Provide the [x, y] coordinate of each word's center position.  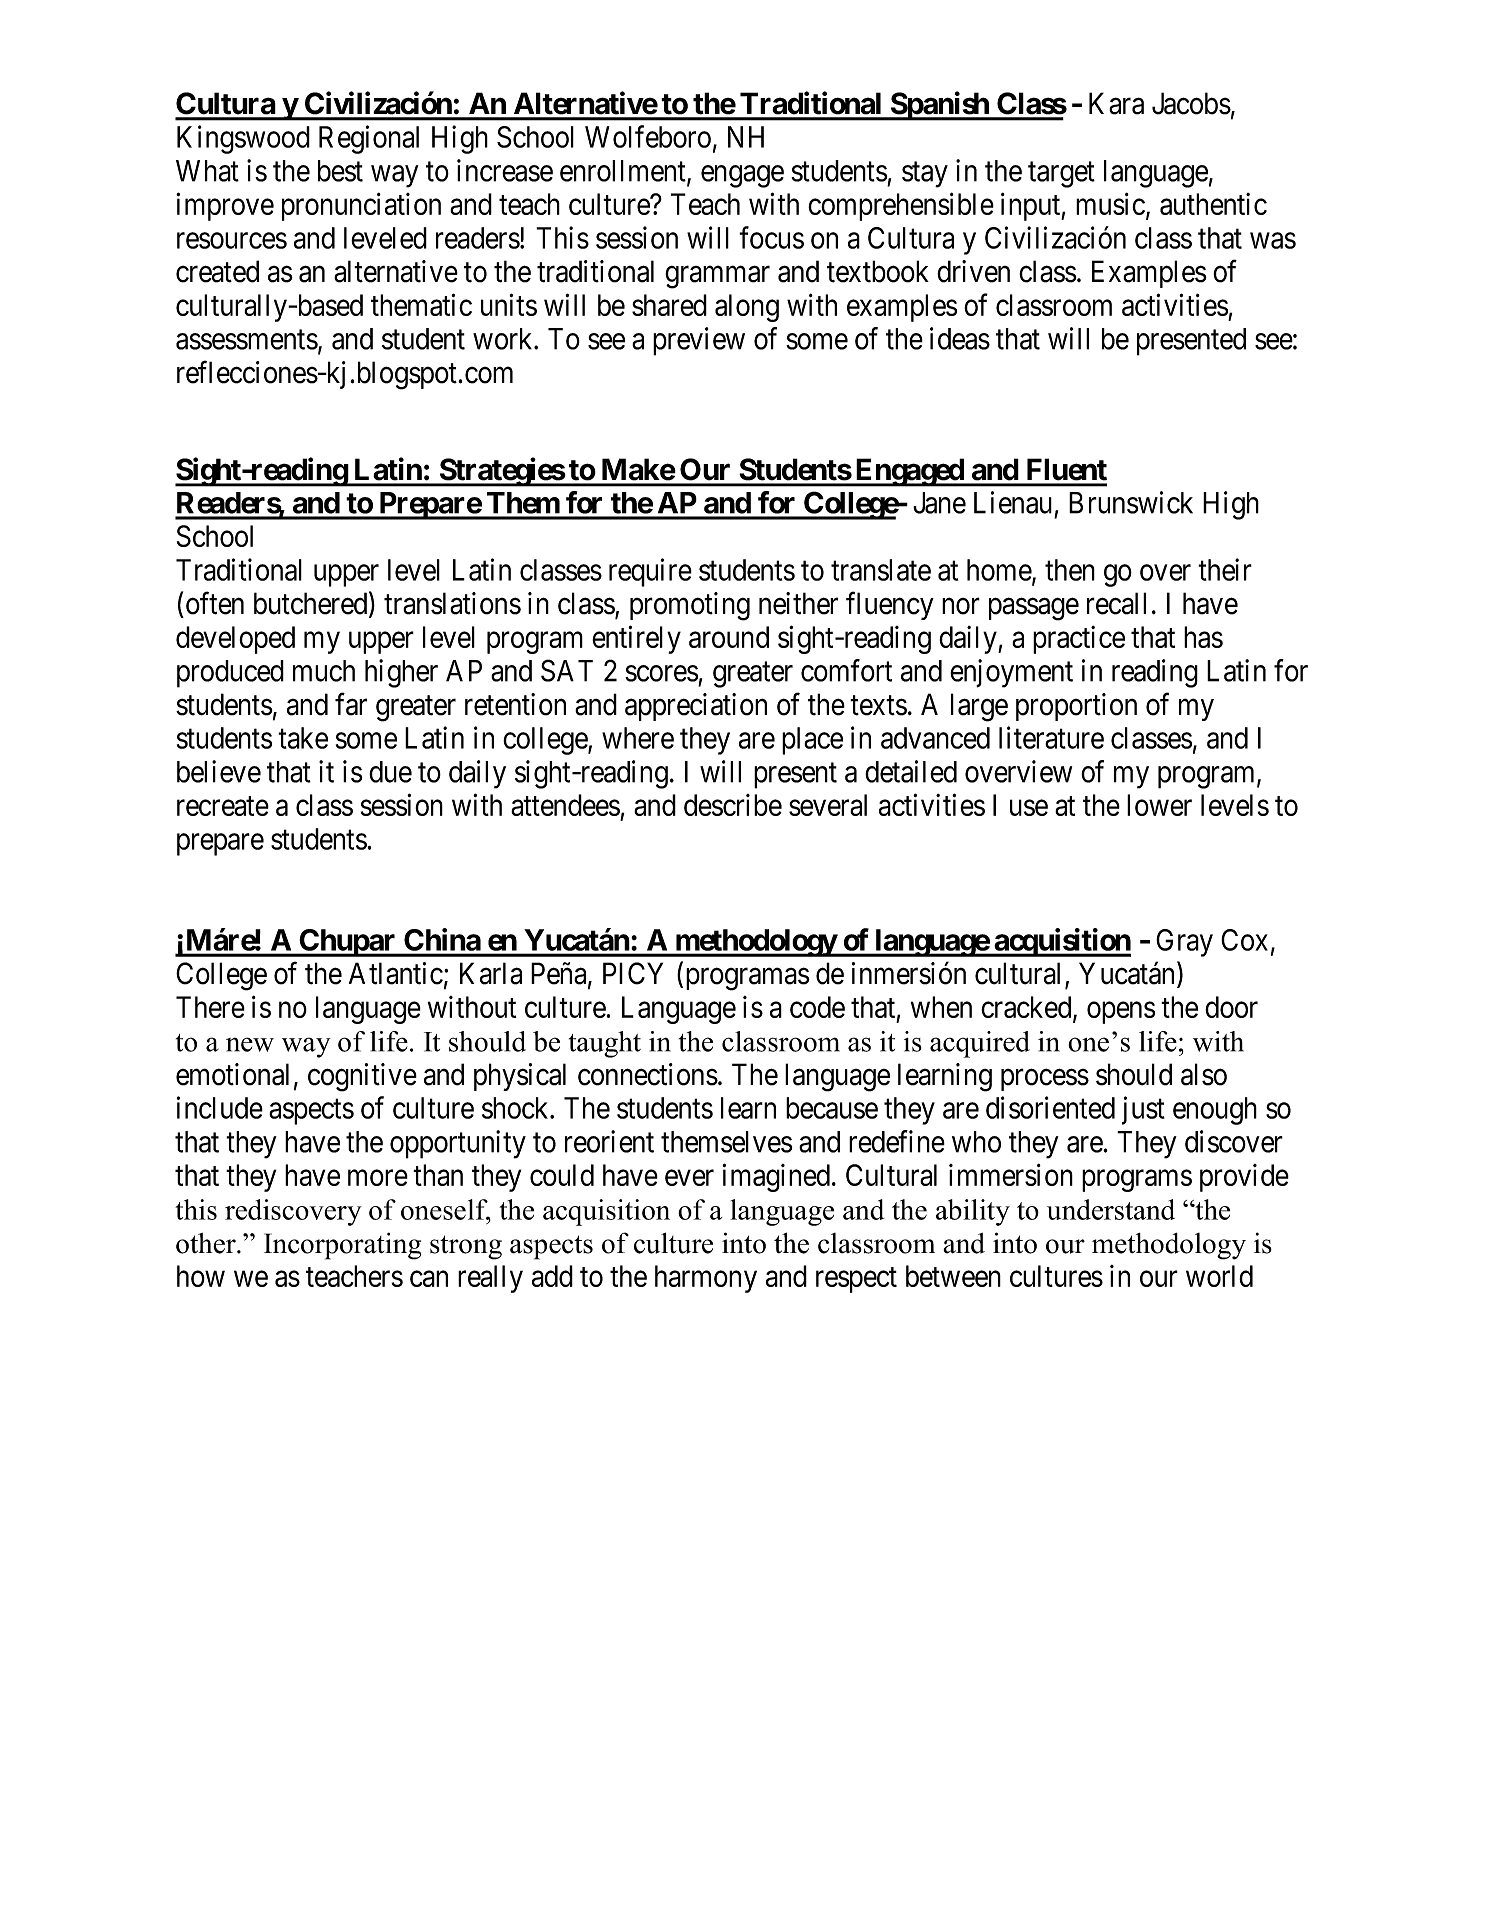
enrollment [624, 172]
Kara [1116, 103]
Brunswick [1131, 502]
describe [733, 805]
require [650, 572]
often [215, 603]
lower [1159, 805]
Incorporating [342, 1246]
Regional [369, 139]
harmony [706, 1279]
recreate [223, 806]
